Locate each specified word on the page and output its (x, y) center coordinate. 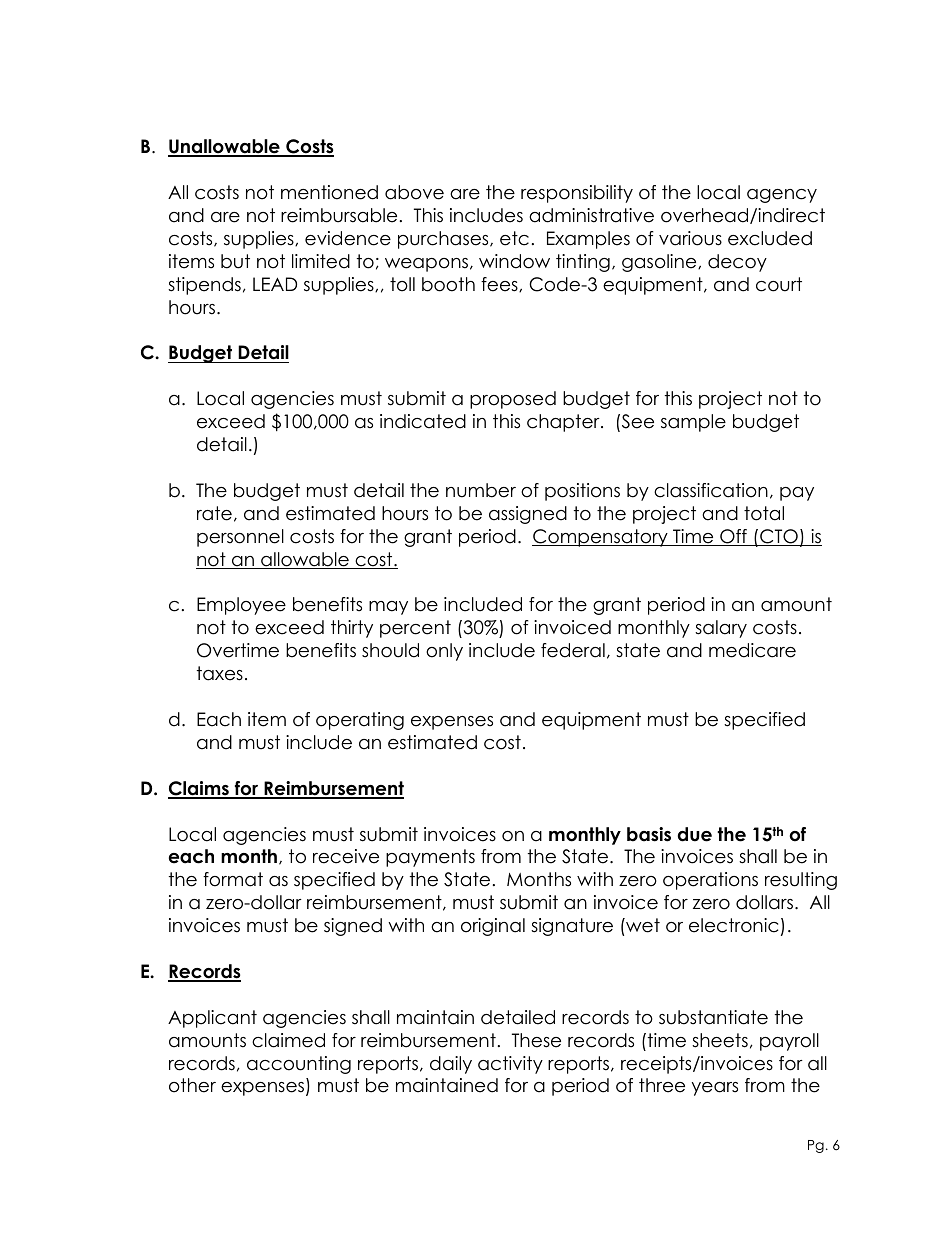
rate (214, 513)
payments (430, 858)
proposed (513, 400)
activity (510, 1065)
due (695, 834)
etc (514, 238)
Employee (241, 606)
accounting (299, 1065)
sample (693, 423)
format (233, 879)
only (444, 652)
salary (721, 629)
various (690, 238)
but (235, 261)
